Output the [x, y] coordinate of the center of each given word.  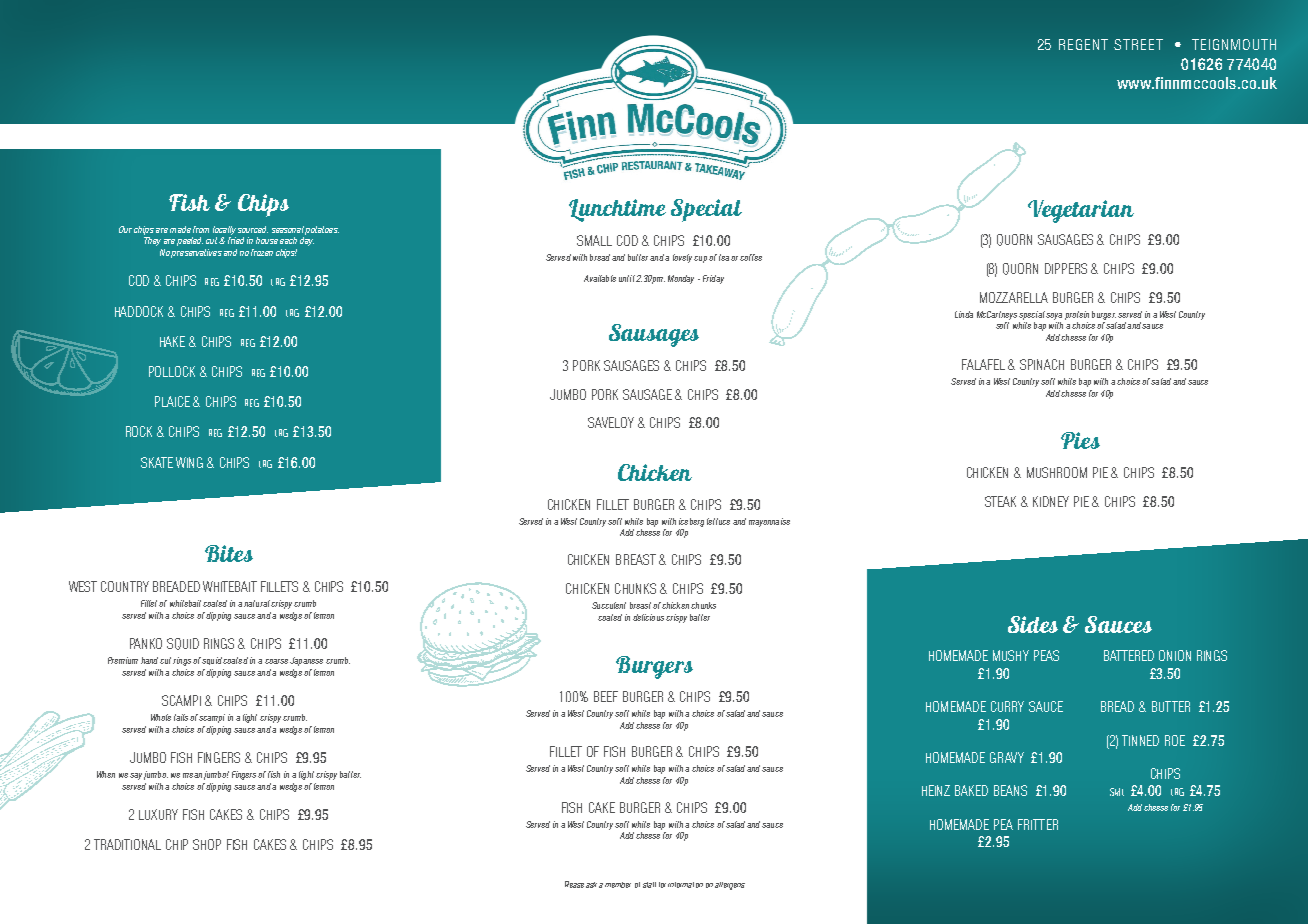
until [627, 278]
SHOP [207, 844]
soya [1054, 316]
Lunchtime [617, 210]
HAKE [172, 341]
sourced [253, 229]
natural [257, 603]
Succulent [609, 605]
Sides [1033, 624]
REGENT [1083, 44]
